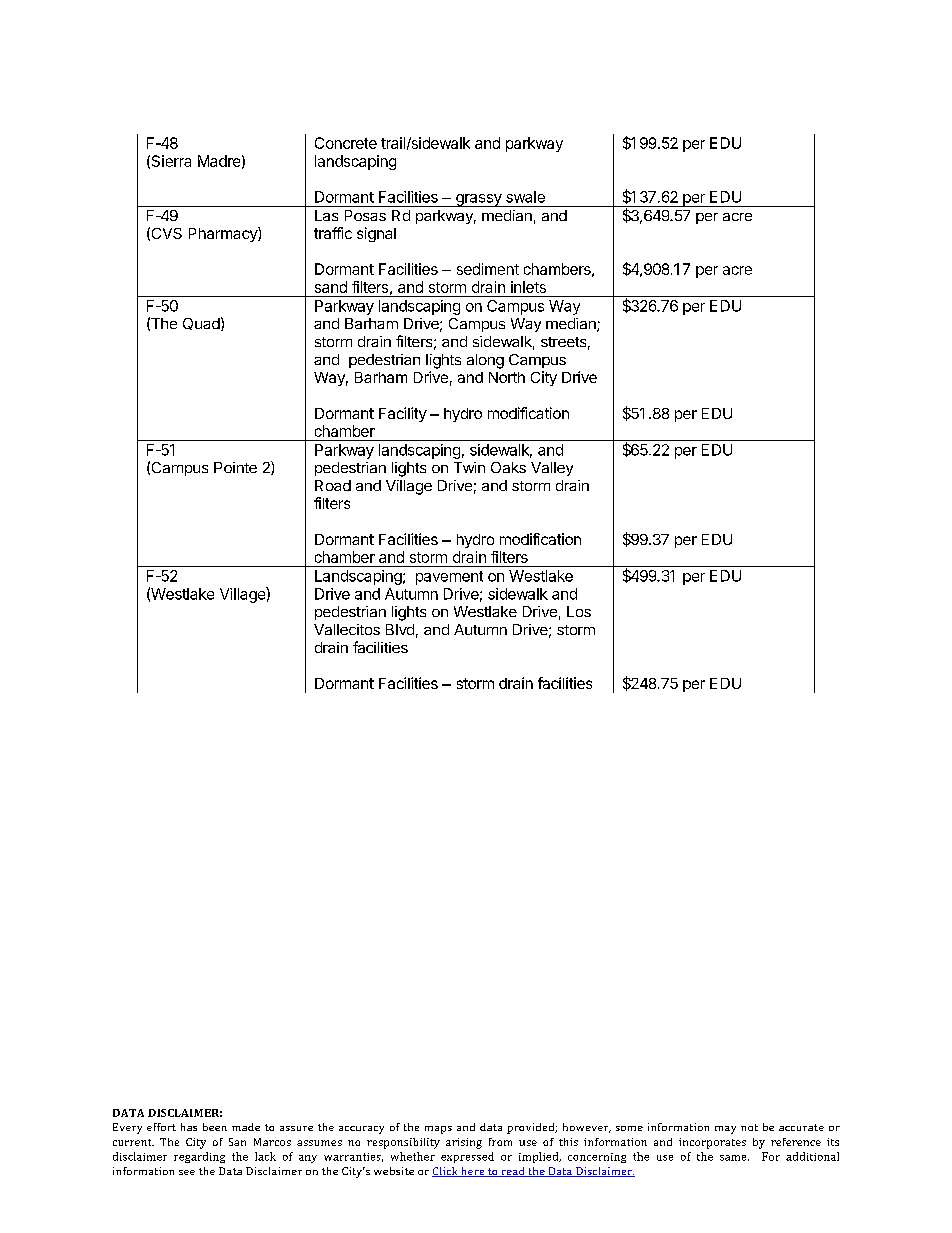 This screenshot has height=1233, width=952. I want to click on Pointe, so click(235, 467).
